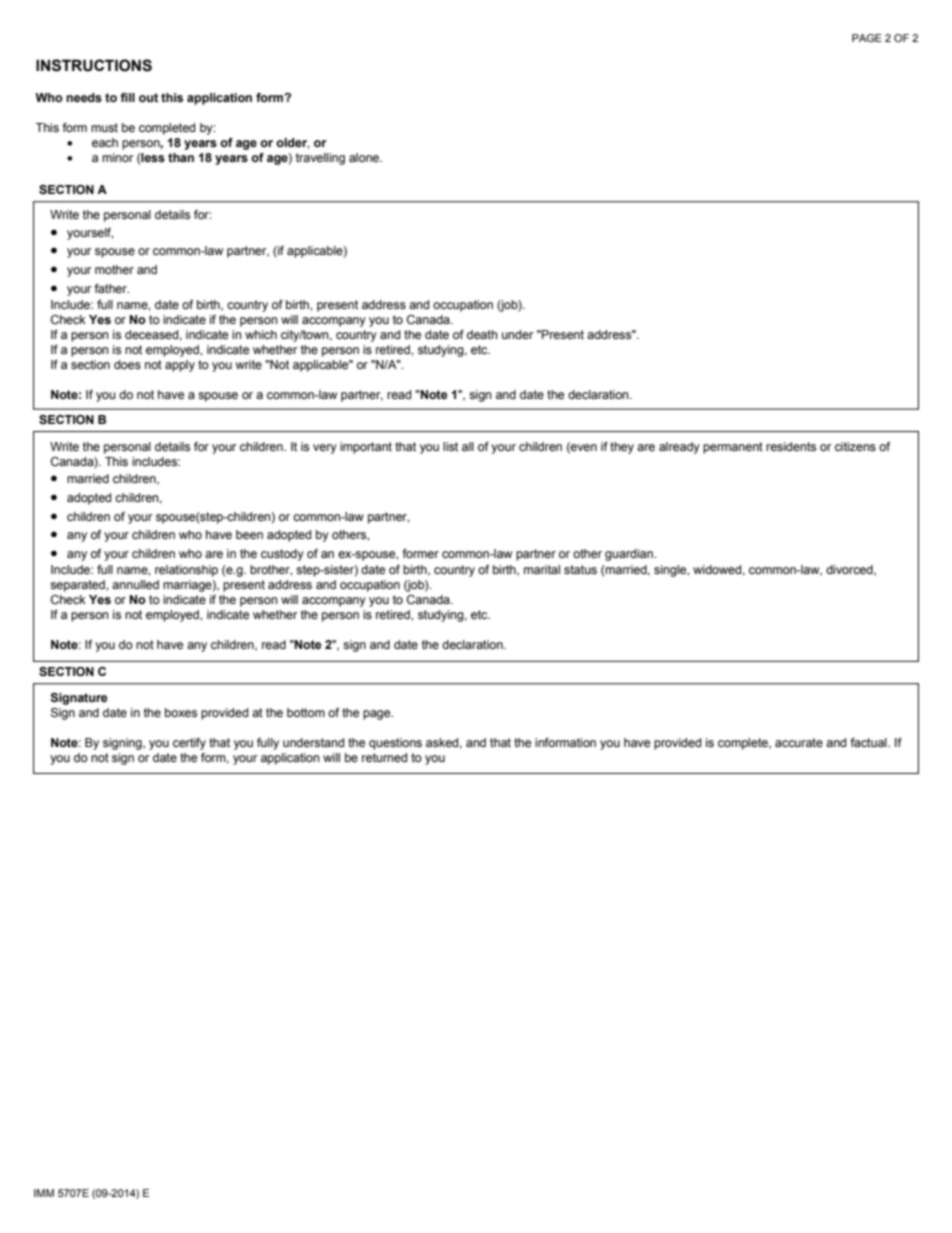 Image resolution: width=952 pixels, height=1233 pixels. Describe the element at coordinates (365, 157) in the screenshot. I see `alone` at that location.
